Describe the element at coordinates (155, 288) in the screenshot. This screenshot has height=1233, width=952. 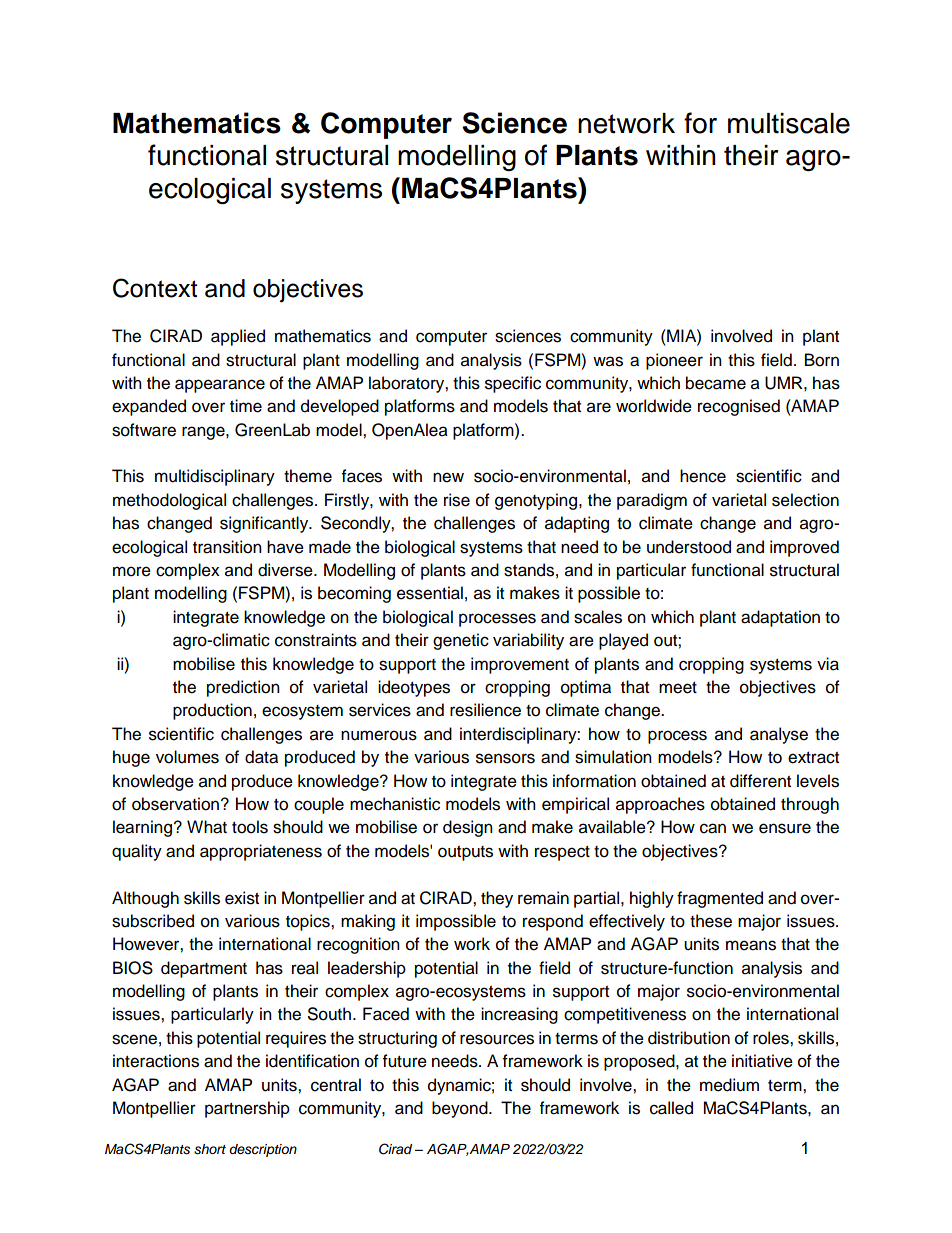
I see `Context` at that location.
